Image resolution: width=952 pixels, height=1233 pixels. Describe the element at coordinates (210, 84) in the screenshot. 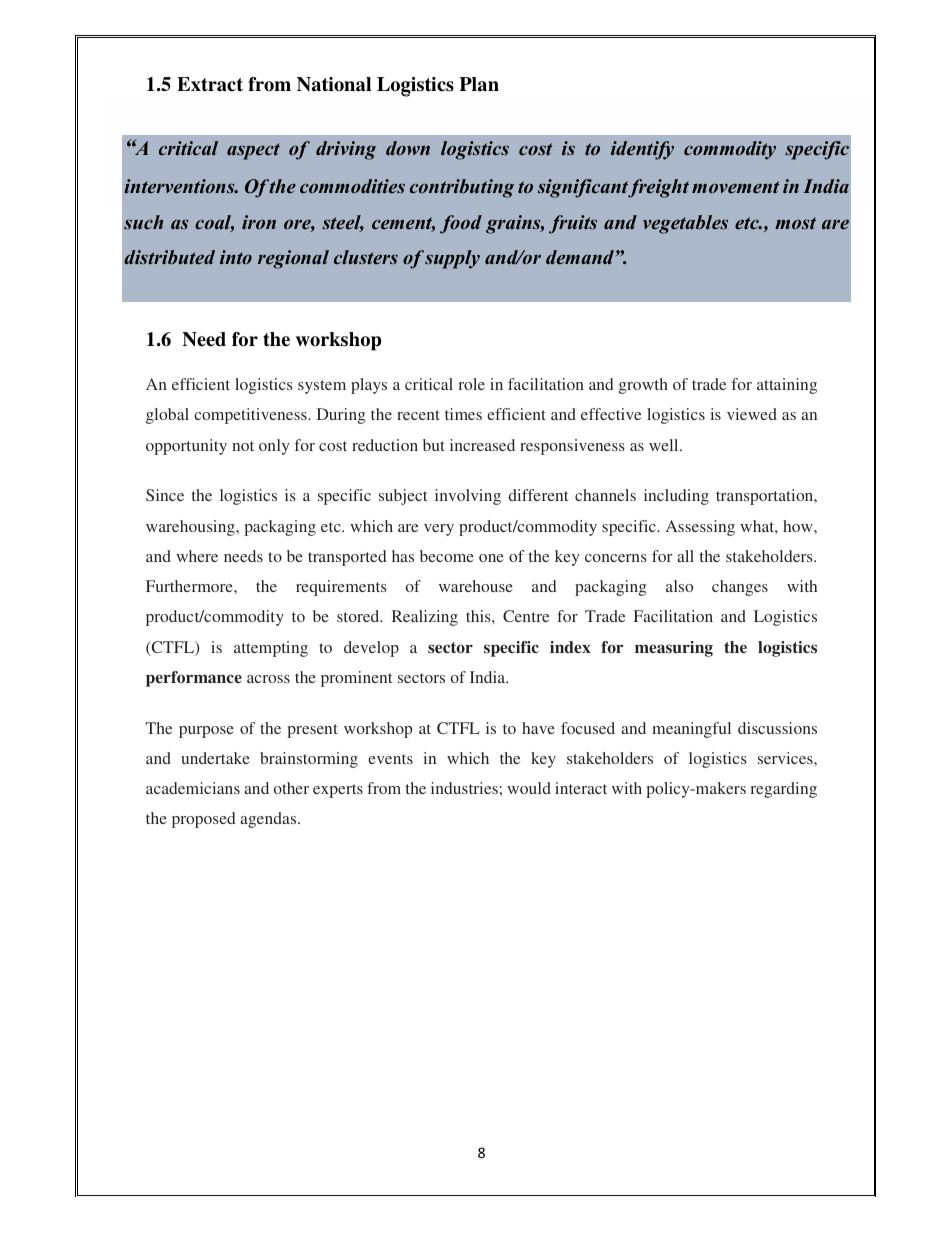

I see `Extract` at that location.
